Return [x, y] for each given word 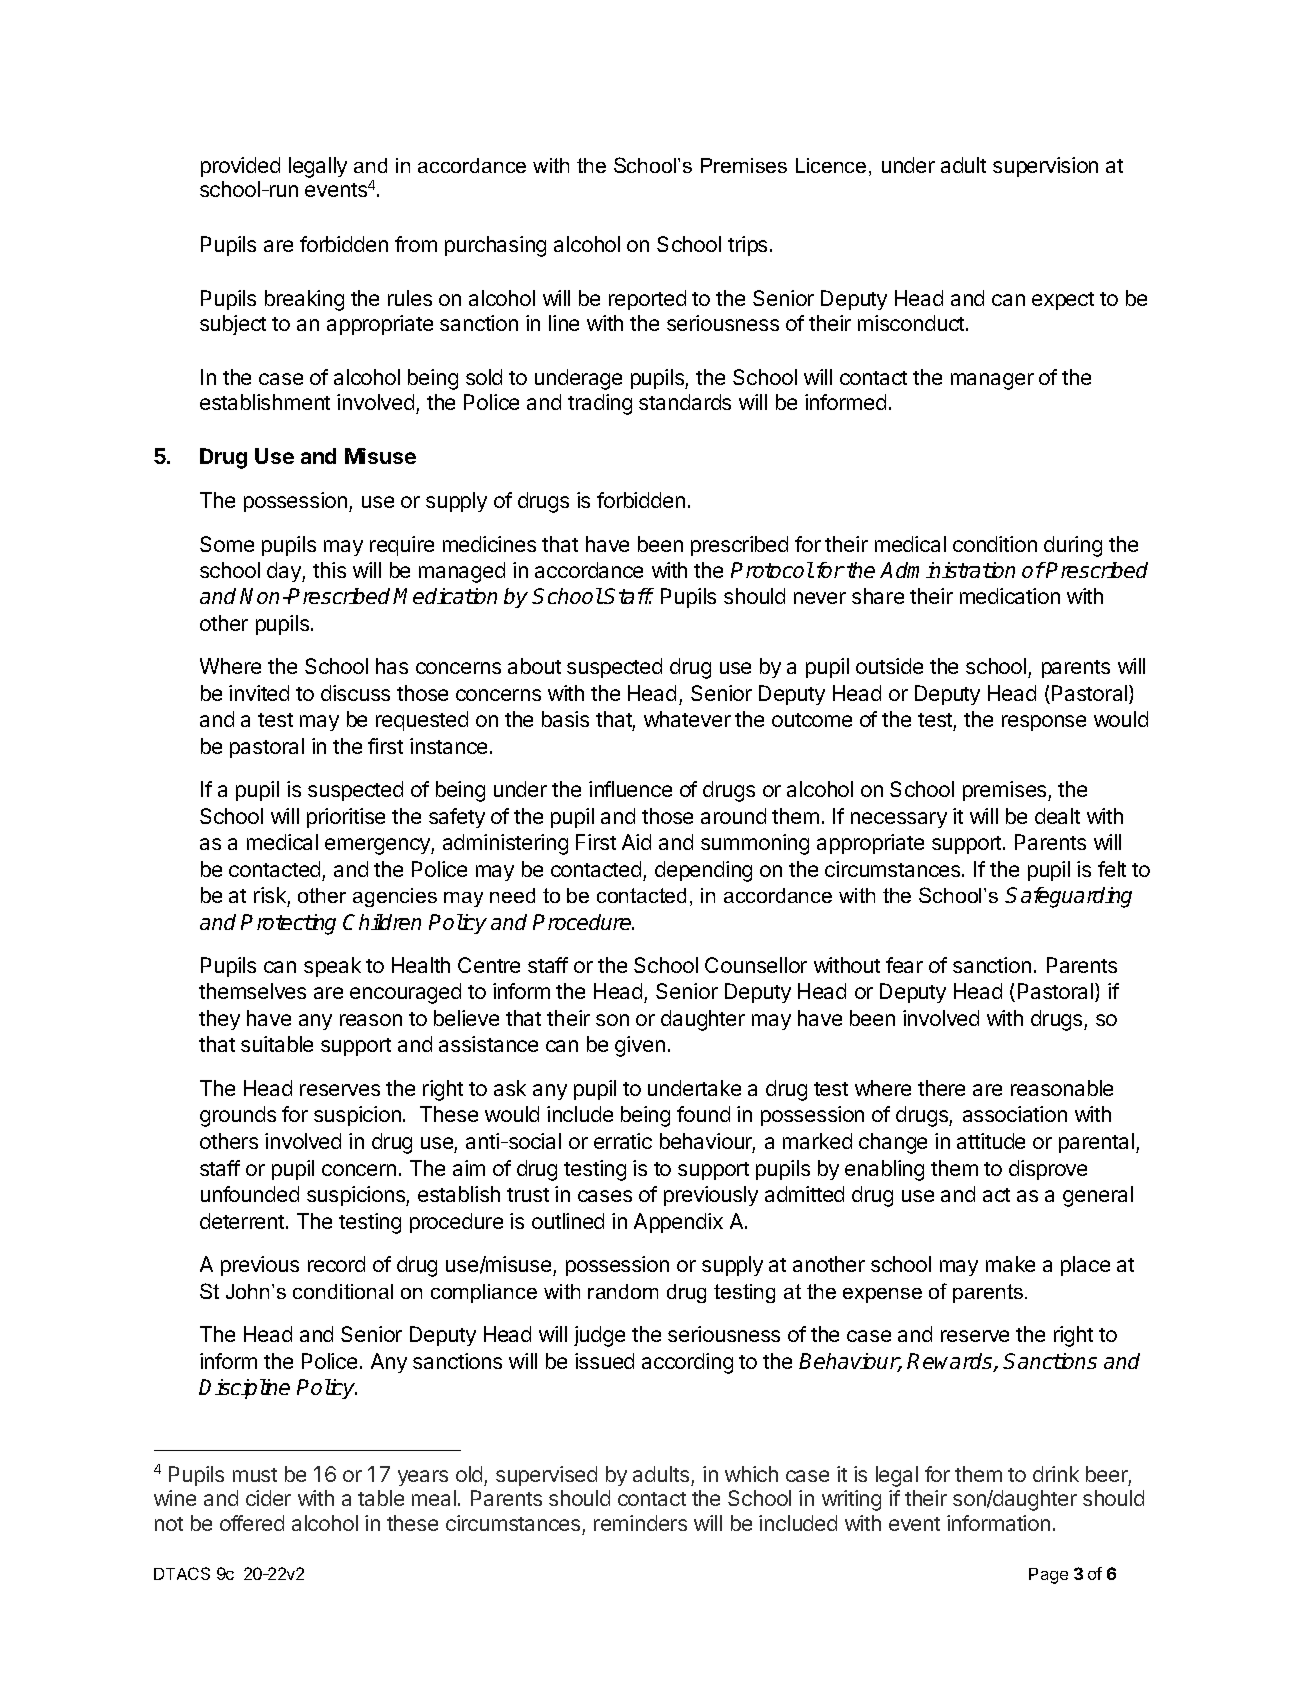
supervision [1045, 167]
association [1015, 1114]
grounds [238, 1116]
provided [240, 167]
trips [747, 246]
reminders [640, 1523]
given [640, 1046]
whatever [687, 719]
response [1044, 723]
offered [252, 1523]
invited [259, 693]
